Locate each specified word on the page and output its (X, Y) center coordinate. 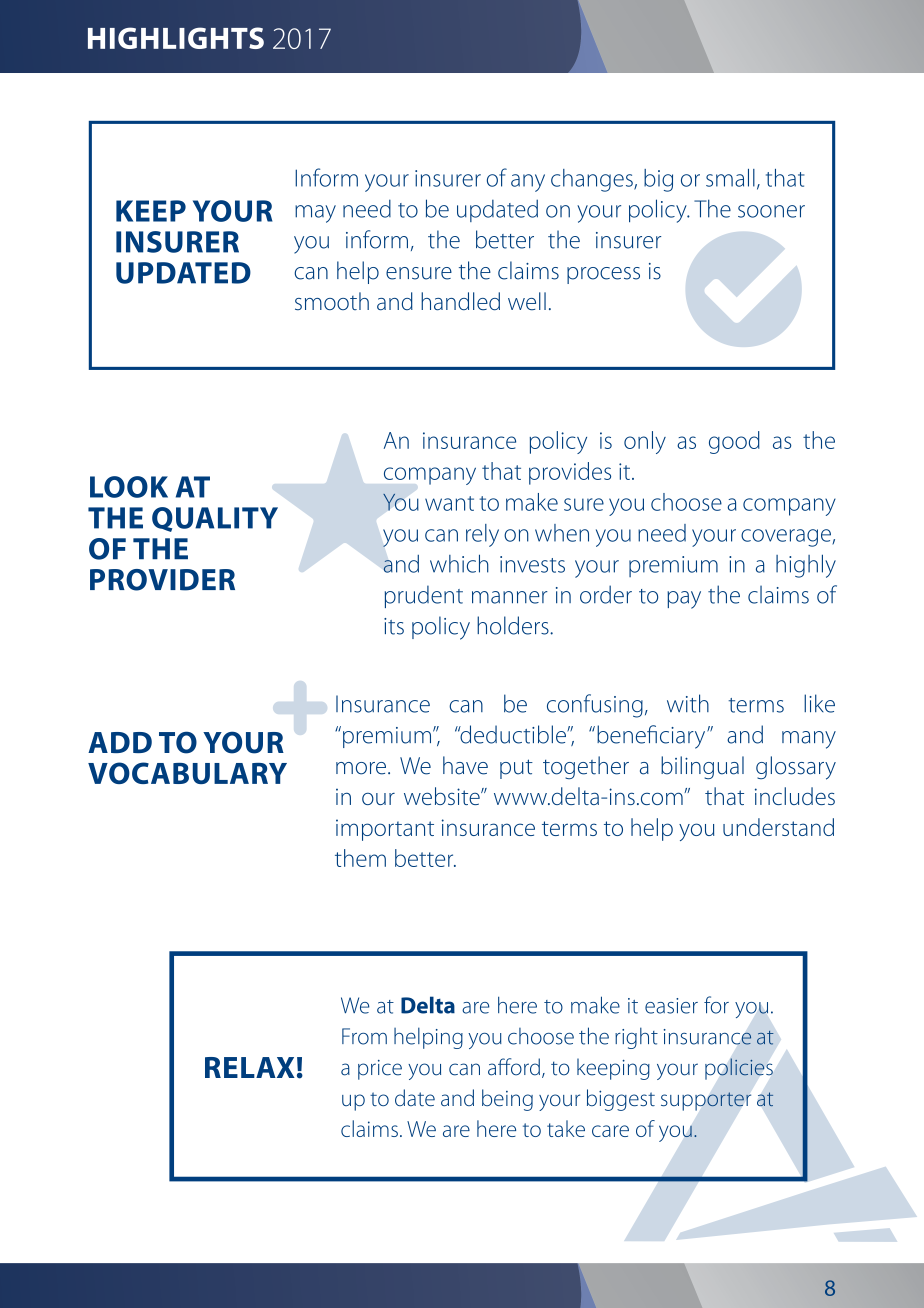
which (459, 563)
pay (684, 600)
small (730, 178)
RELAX (250, 1067)
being (507, 1100)
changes (593, 180)
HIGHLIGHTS (176, 38)
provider (162, 580)
